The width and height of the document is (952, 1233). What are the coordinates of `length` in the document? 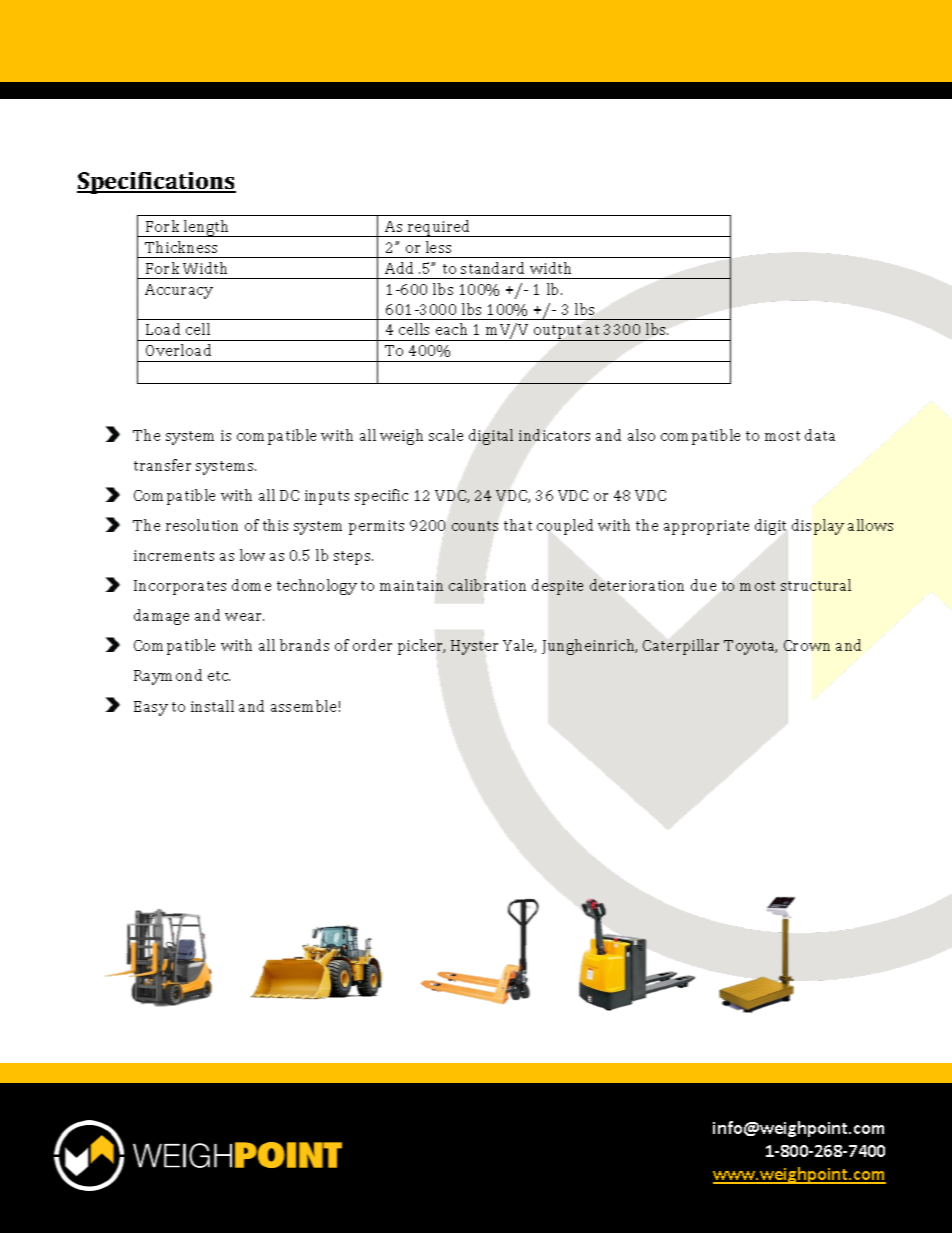 It's located at (207, 228).
